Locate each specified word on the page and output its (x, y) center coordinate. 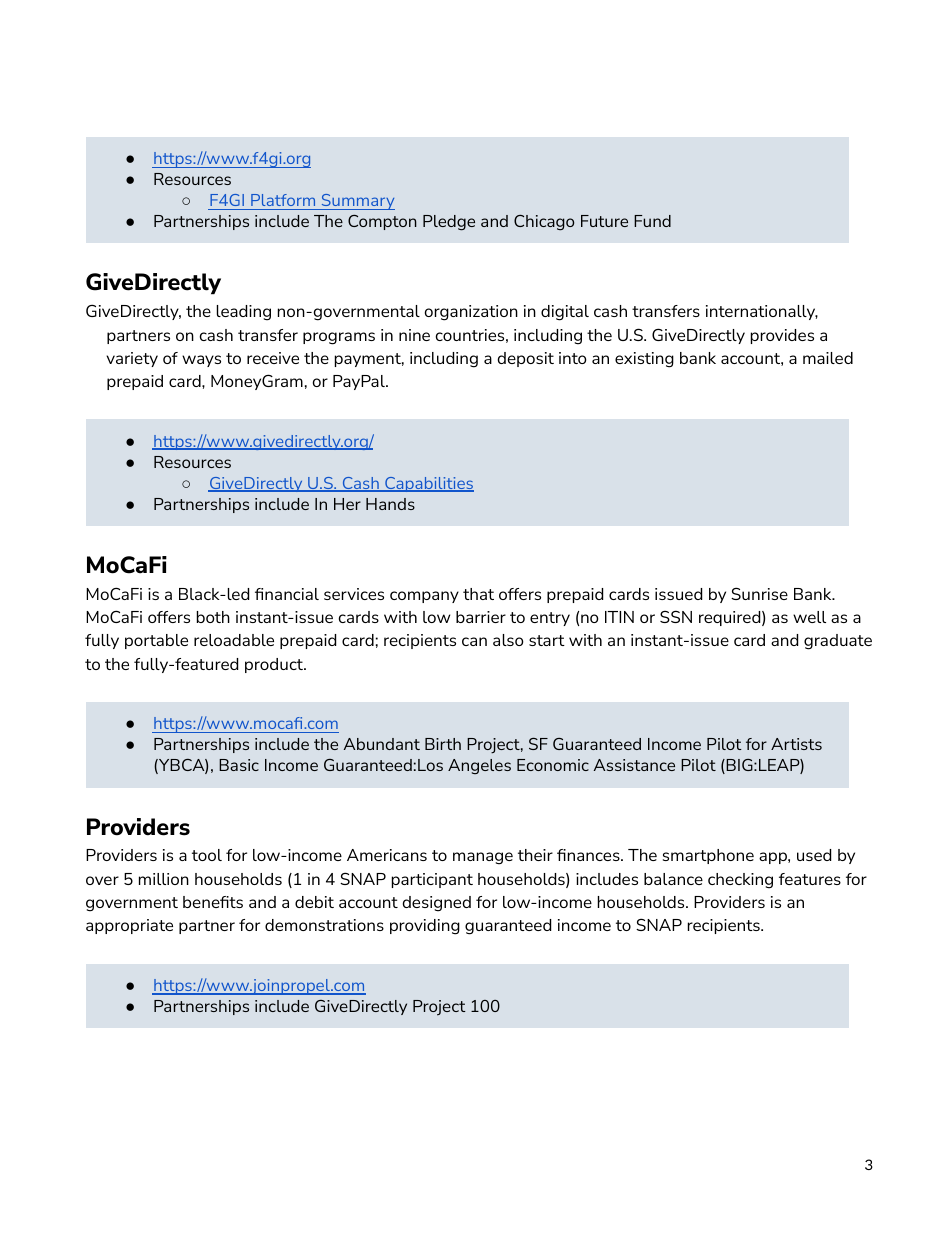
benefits (213, 902)
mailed (828, 358)
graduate (838, 642)
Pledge (449, 223)
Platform (283, 200)
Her (347, 504)
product (275, 665)
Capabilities (428, 484)
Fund (652, 221)
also (508, 640)
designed (437, 904)
